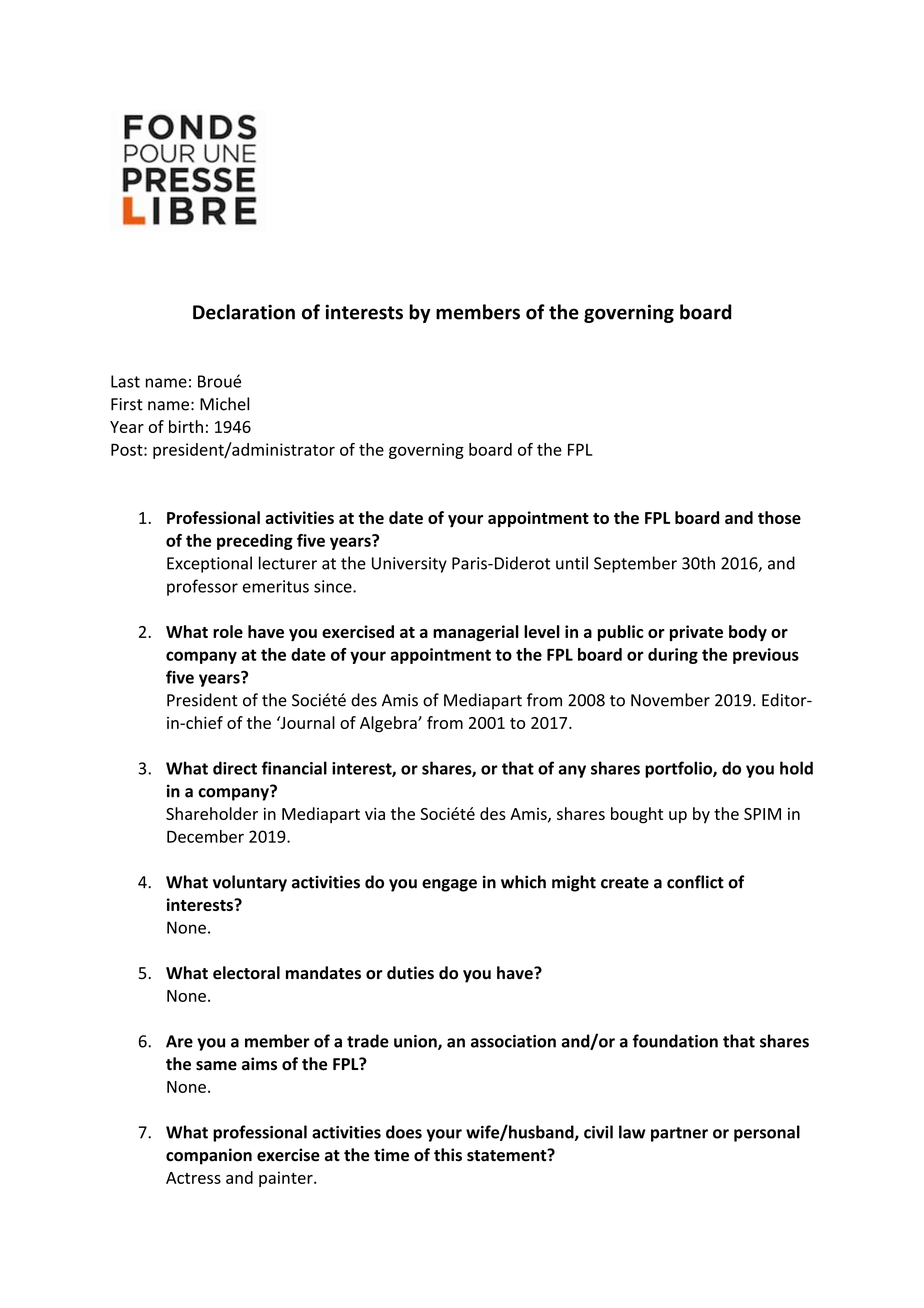 This page has height=1308, width=924. Describe the element at coordinates (670, 700) in the page. I see `November` at that location.
